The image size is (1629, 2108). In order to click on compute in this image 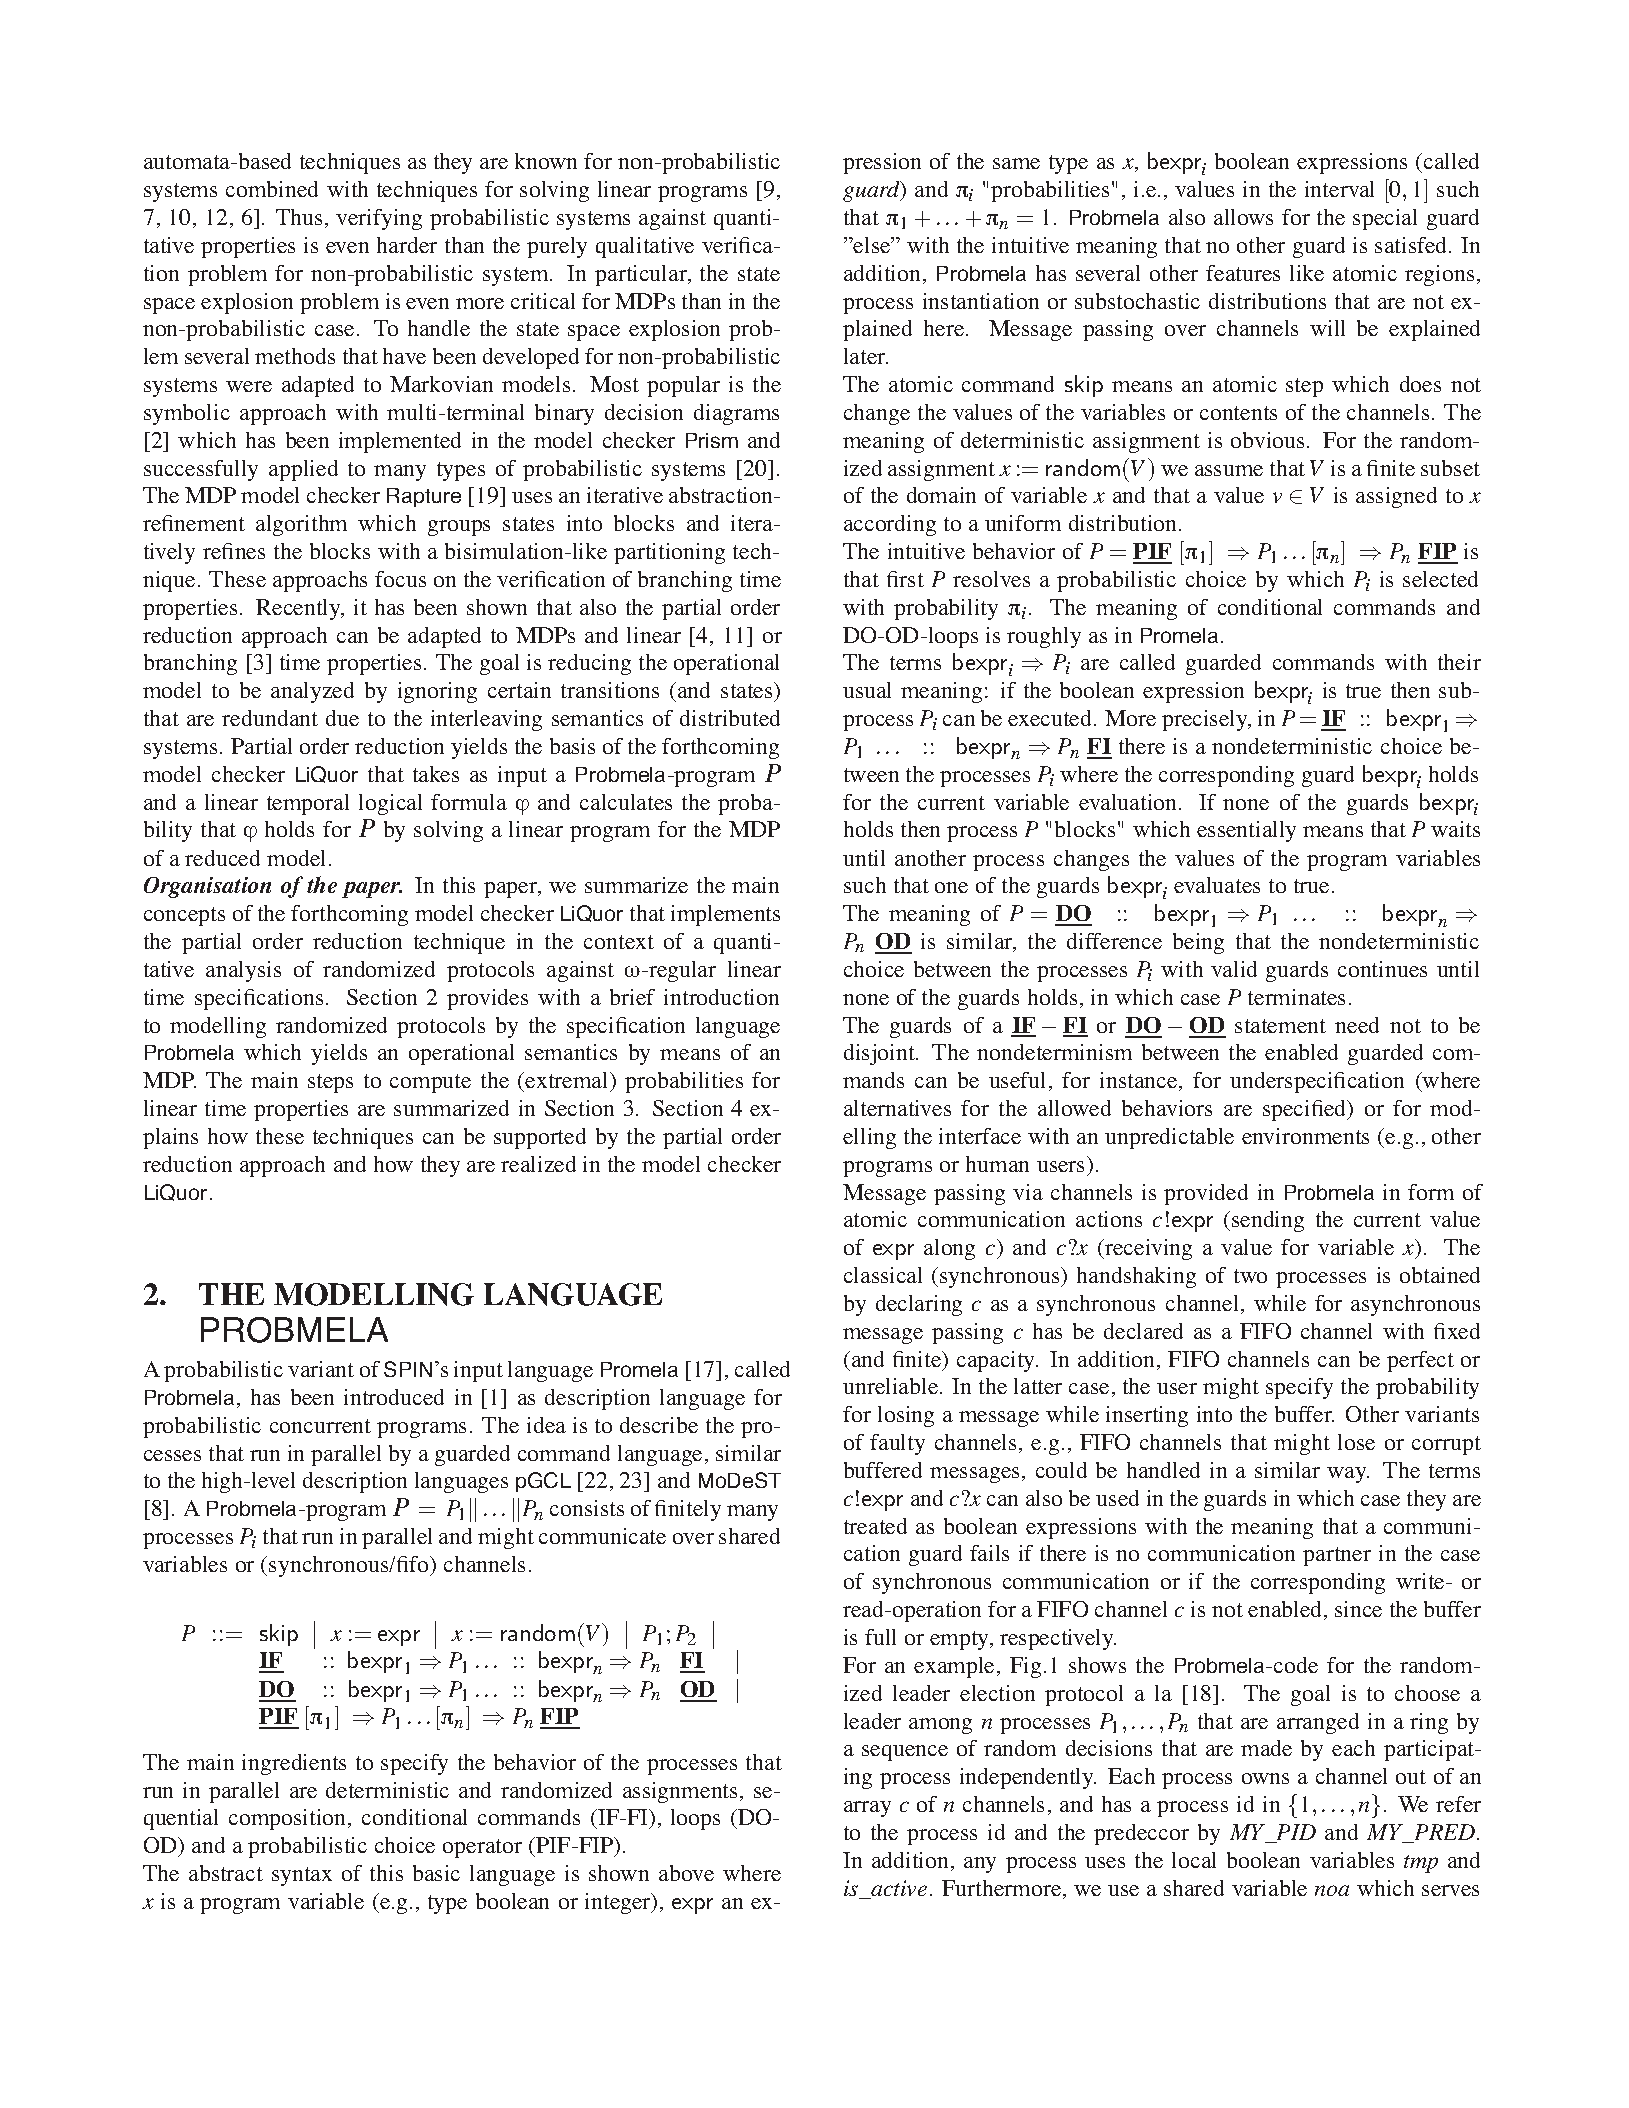, I will do `click(430, 1083)`.
